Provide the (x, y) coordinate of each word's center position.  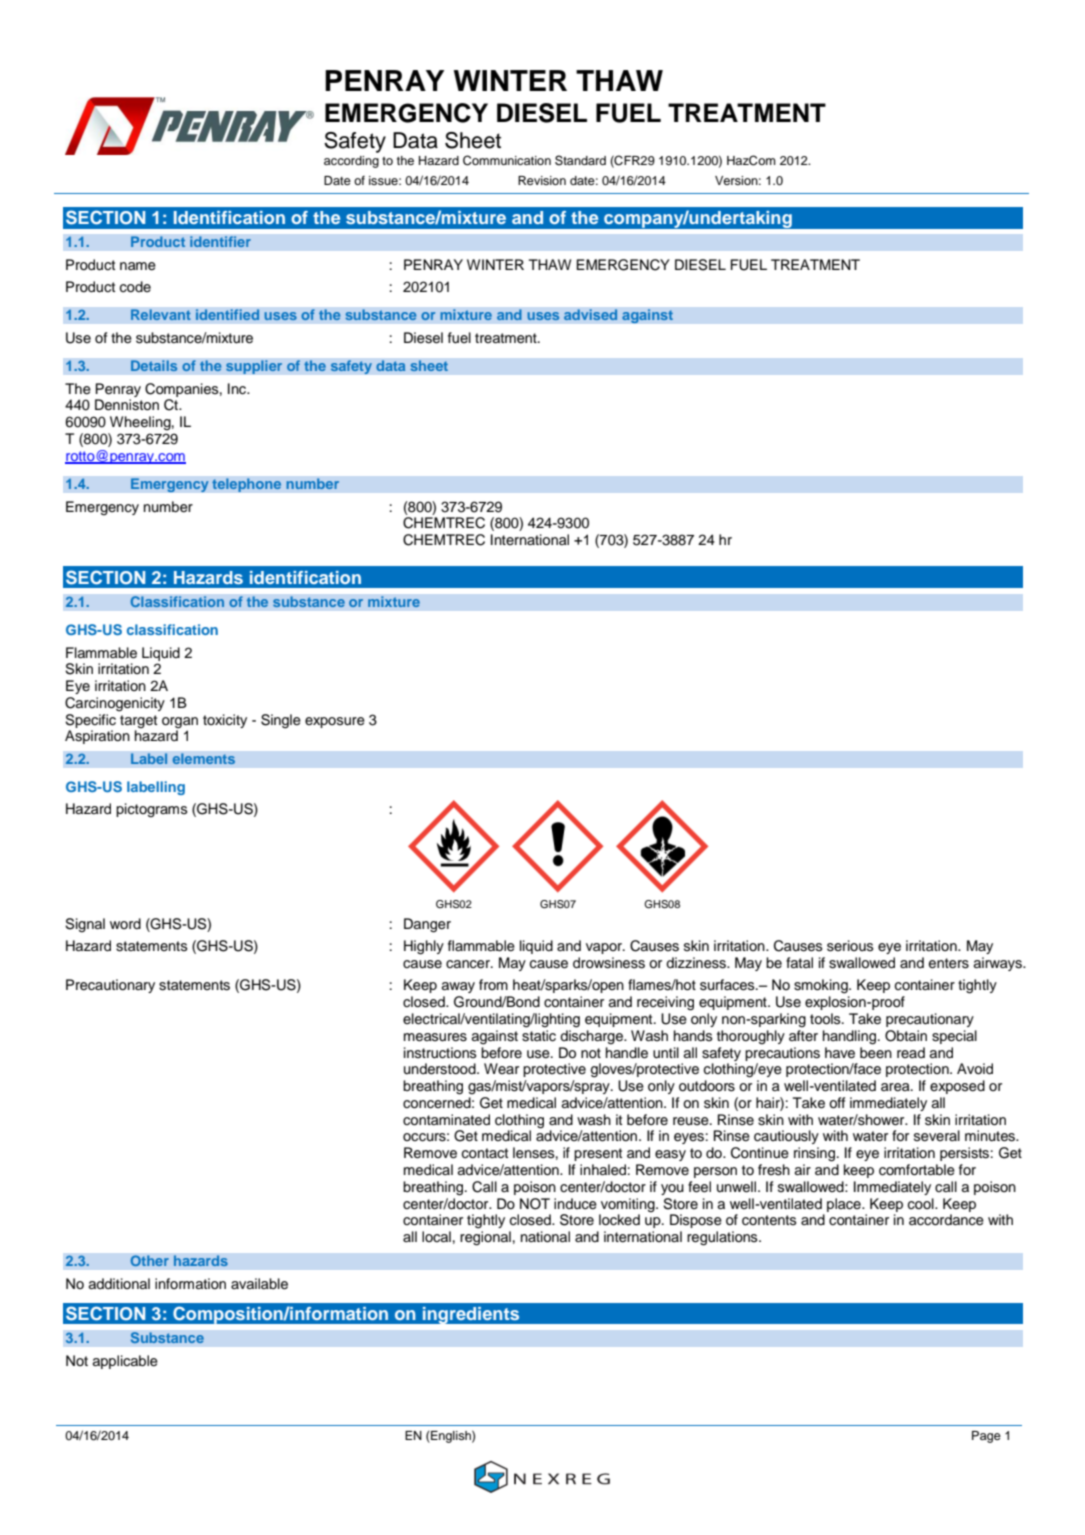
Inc (238, 389)
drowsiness (609, 963)
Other (149, 1261)
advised (591, 315)
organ (180, 723)
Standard (580, 160)
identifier (220, 242)
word (125, 923)
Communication (507, 160)
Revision (542, 180)
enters (949, 963)
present (598, 1154)
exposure (335, 722)
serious (850, 946)
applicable (125, 1362)
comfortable (917, 1170)
